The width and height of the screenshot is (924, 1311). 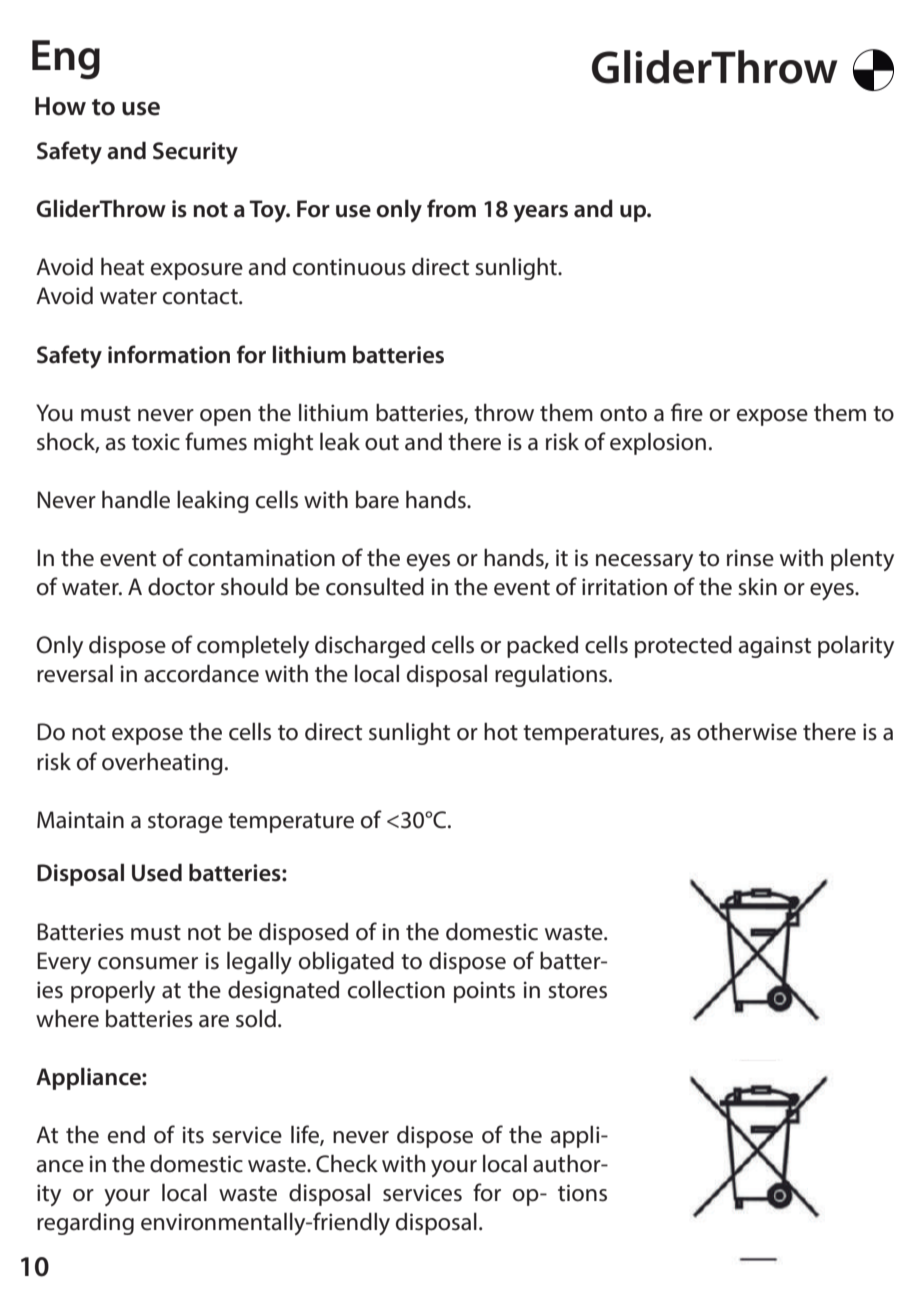 What do you see at coordinates (451, 208) in the screenshot?
I see `from` at bounding box center [451, 208].
